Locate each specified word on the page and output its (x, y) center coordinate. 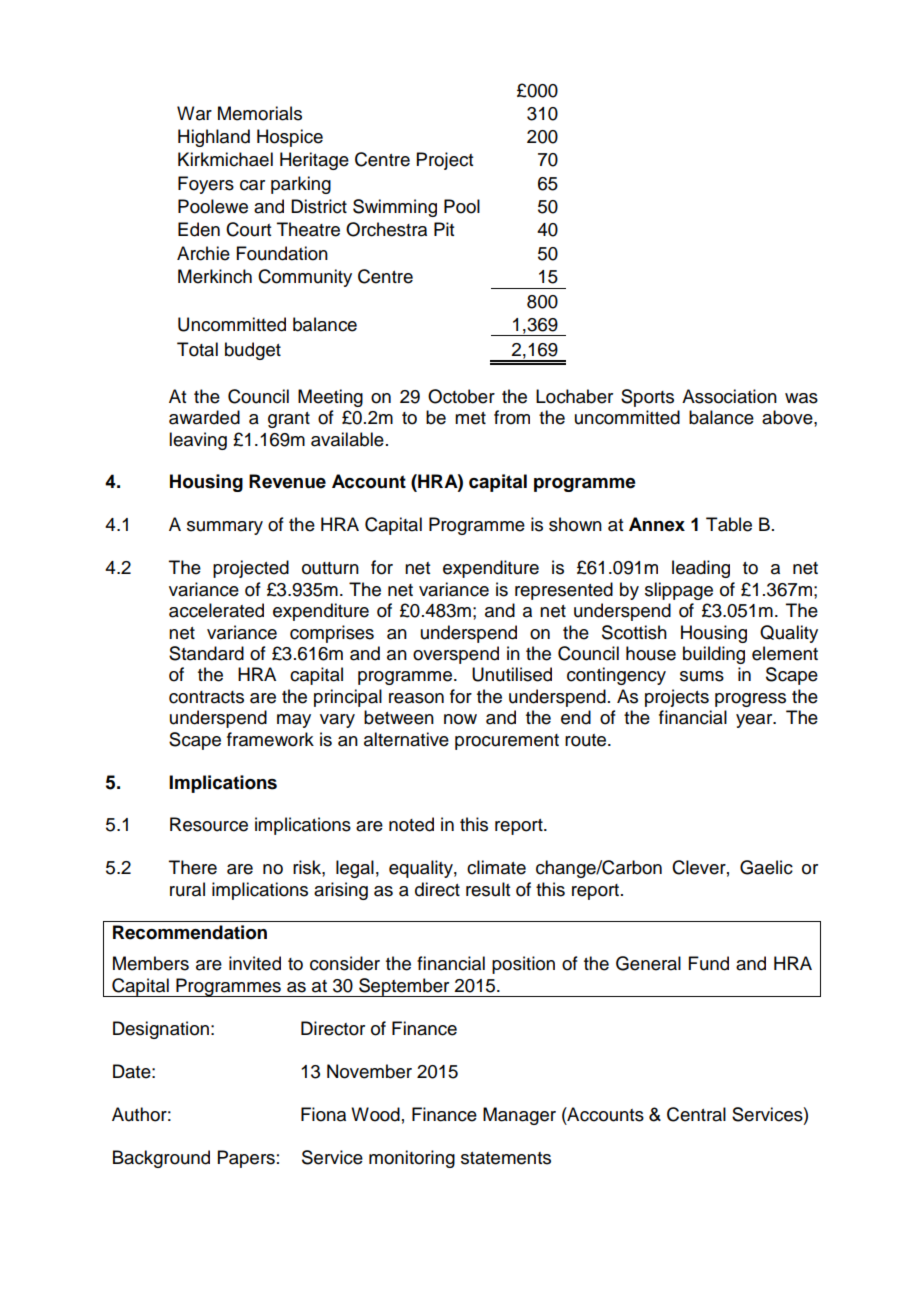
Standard (206, 653)
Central (696, 1114)
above (788, 417)
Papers (246, 1159)
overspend (456, 655)
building (714, 655)
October (461, 396)
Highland (214, 138)
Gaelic (766, 867)
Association (729, 396)
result (488, 889)
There (193, 867)
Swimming (395, 208)
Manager (519, 1116)
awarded (204, 417)
